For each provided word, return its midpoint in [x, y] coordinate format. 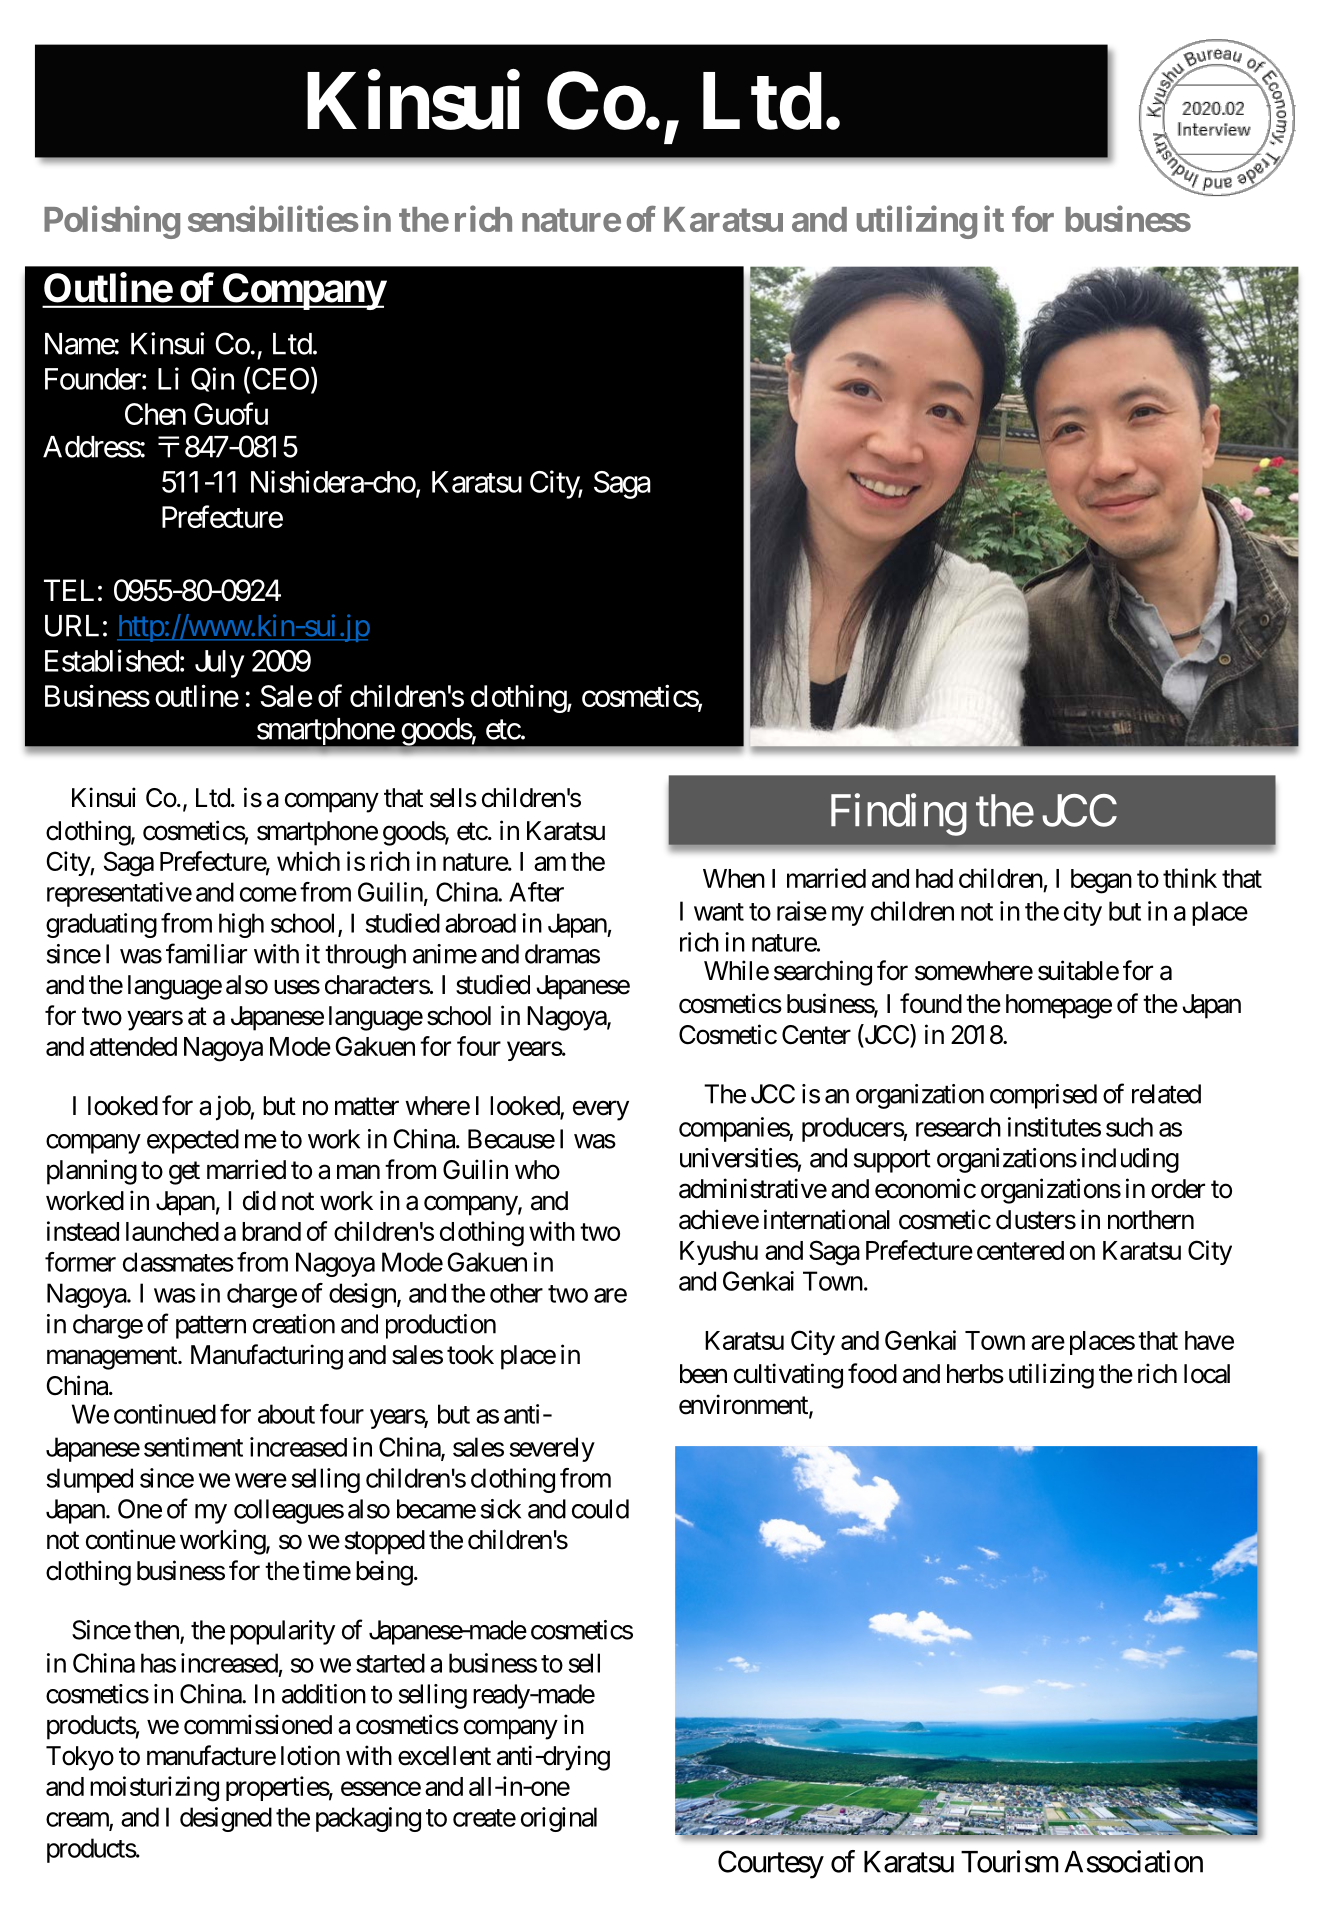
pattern [211, 1327]
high [241, 925]
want [719, 912]
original [559, 1819]
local [1207, 1374]
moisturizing [154, 1789]
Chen [155, 414]
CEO [279, 379]
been [703, 1374]
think [1190, 878]
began [1101, 881]
